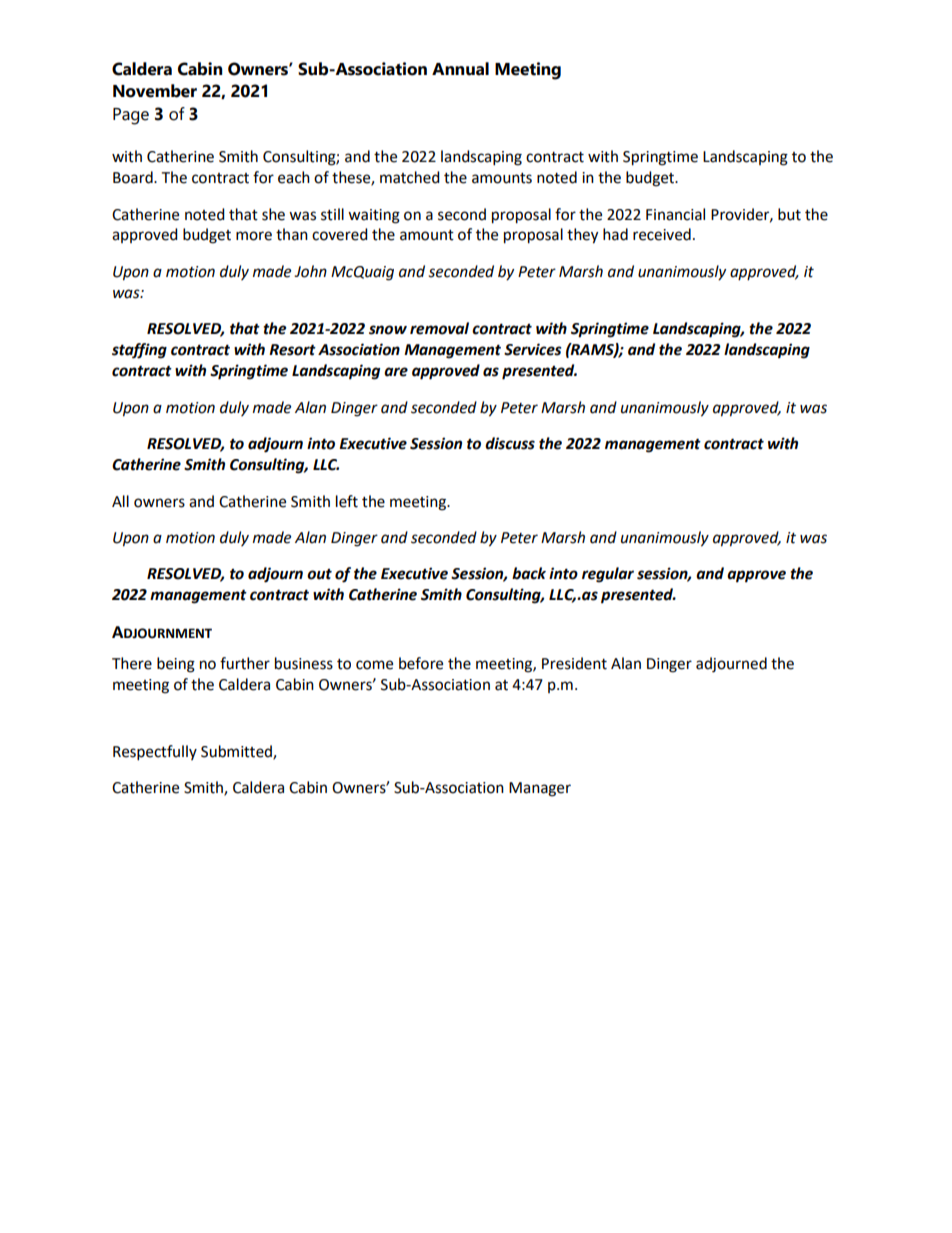  What do you see at coordinates (176, 665) in the screenshot?
I see `being` at bounding box center [176, 665].
